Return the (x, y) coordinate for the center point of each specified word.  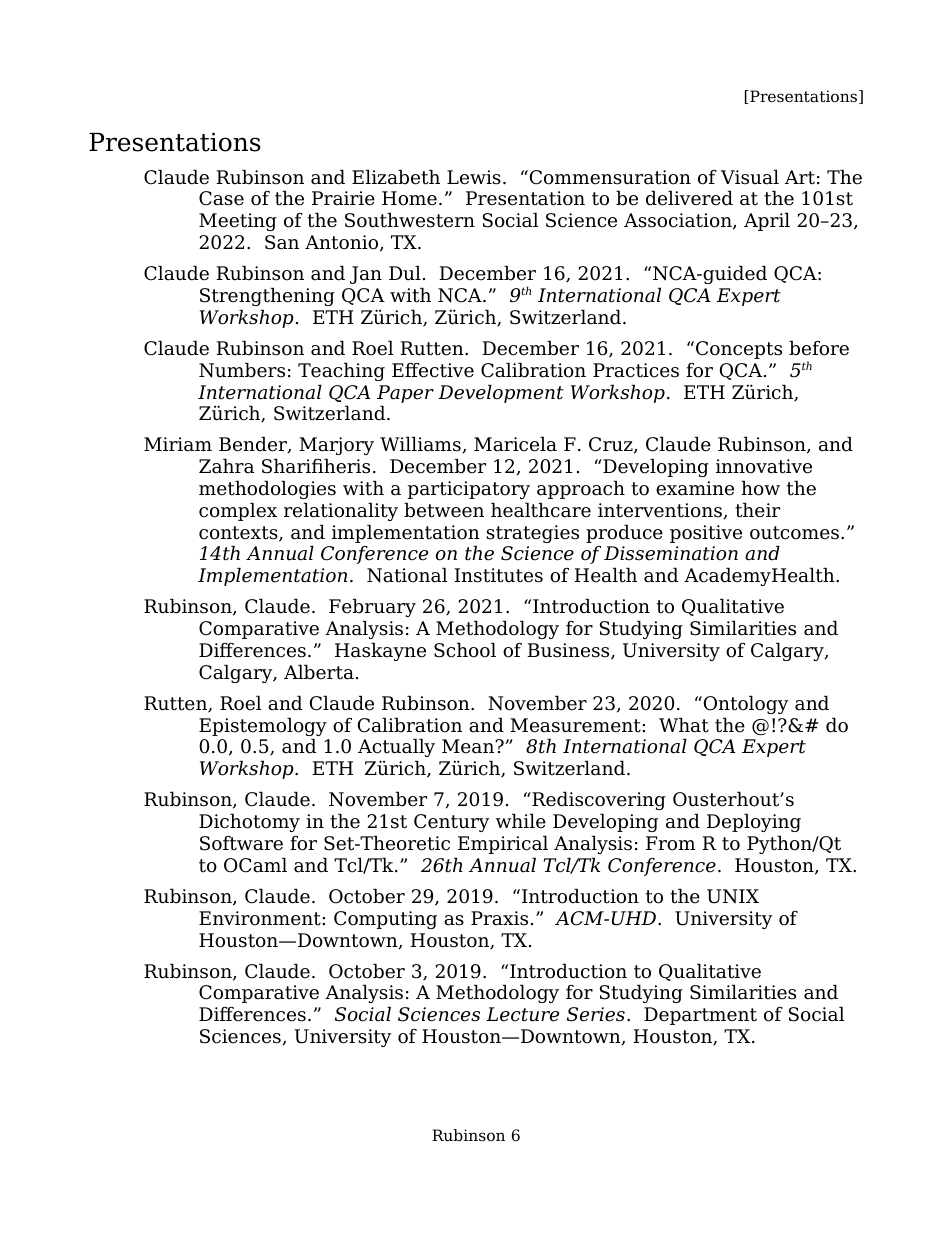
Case (221, 198)
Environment (261, 918)
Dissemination (671, 553)
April (767, 221)
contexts (239, 534)
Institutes (498, 575)
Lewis (474, 177)
